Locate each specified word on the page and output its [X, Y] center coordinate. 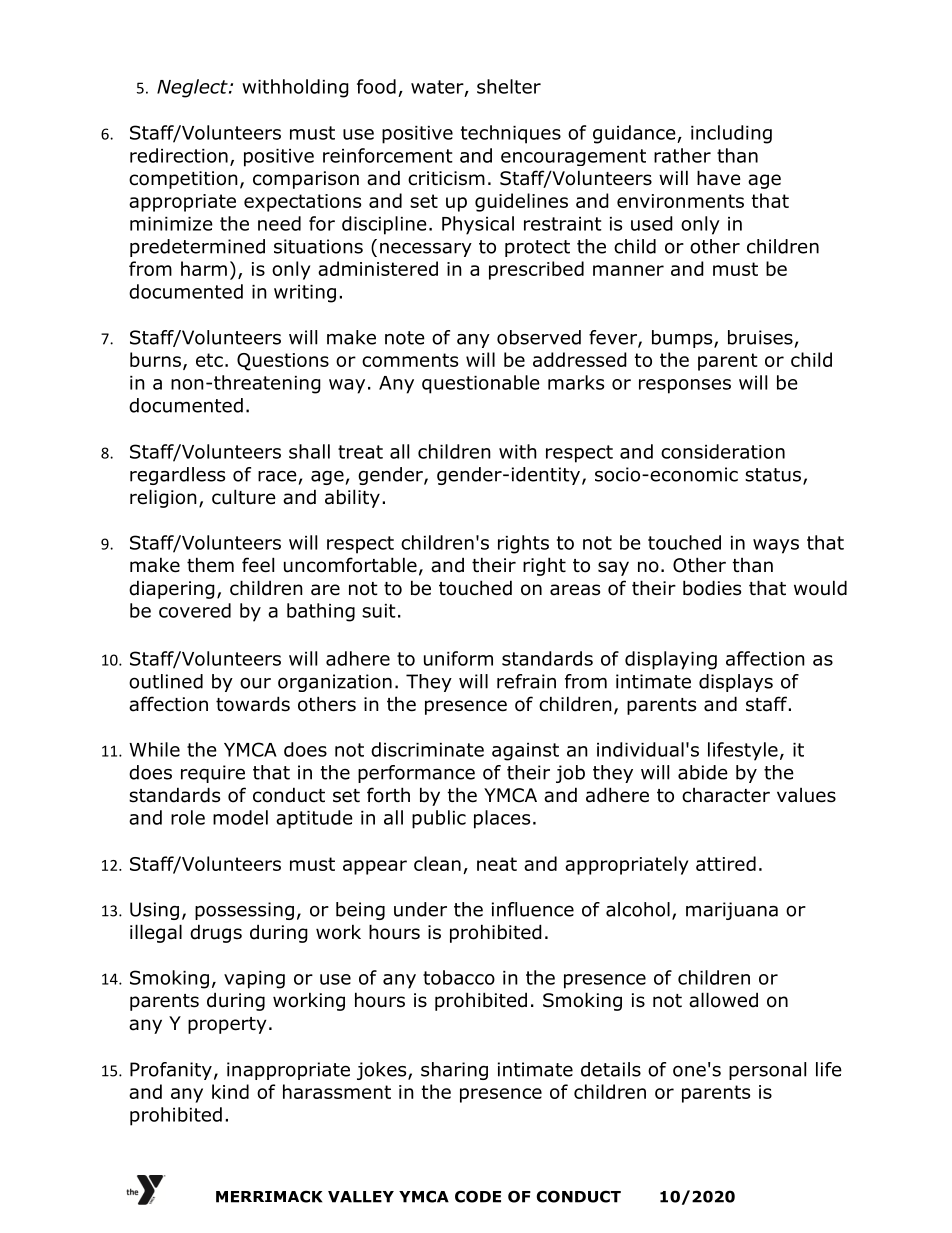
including [731, 134]
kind [230, 1091]
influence [533, 909]
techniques [511, 134]
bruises [760, 337]
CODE [478, 1196]
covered [195, 610]
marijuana [732, 911]
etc [209, 360]
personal [767, 1071]
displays [736, 683]
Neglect [193, 88]
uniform [458, 658]
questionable [481, 384]
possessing [244, 911]
